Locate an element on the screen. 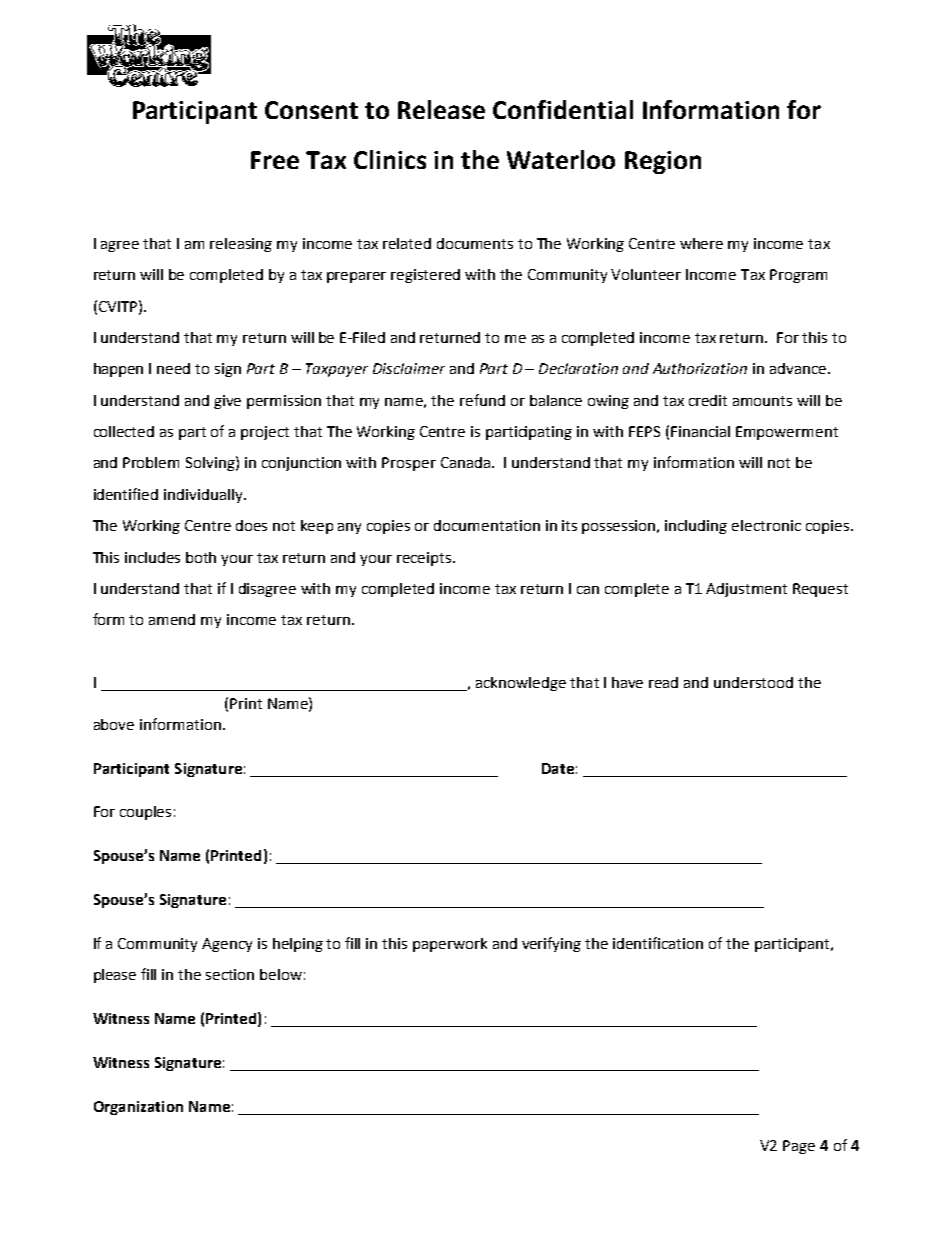 The image size is (952, 1233). couples is located at coordinates (145, 813).
